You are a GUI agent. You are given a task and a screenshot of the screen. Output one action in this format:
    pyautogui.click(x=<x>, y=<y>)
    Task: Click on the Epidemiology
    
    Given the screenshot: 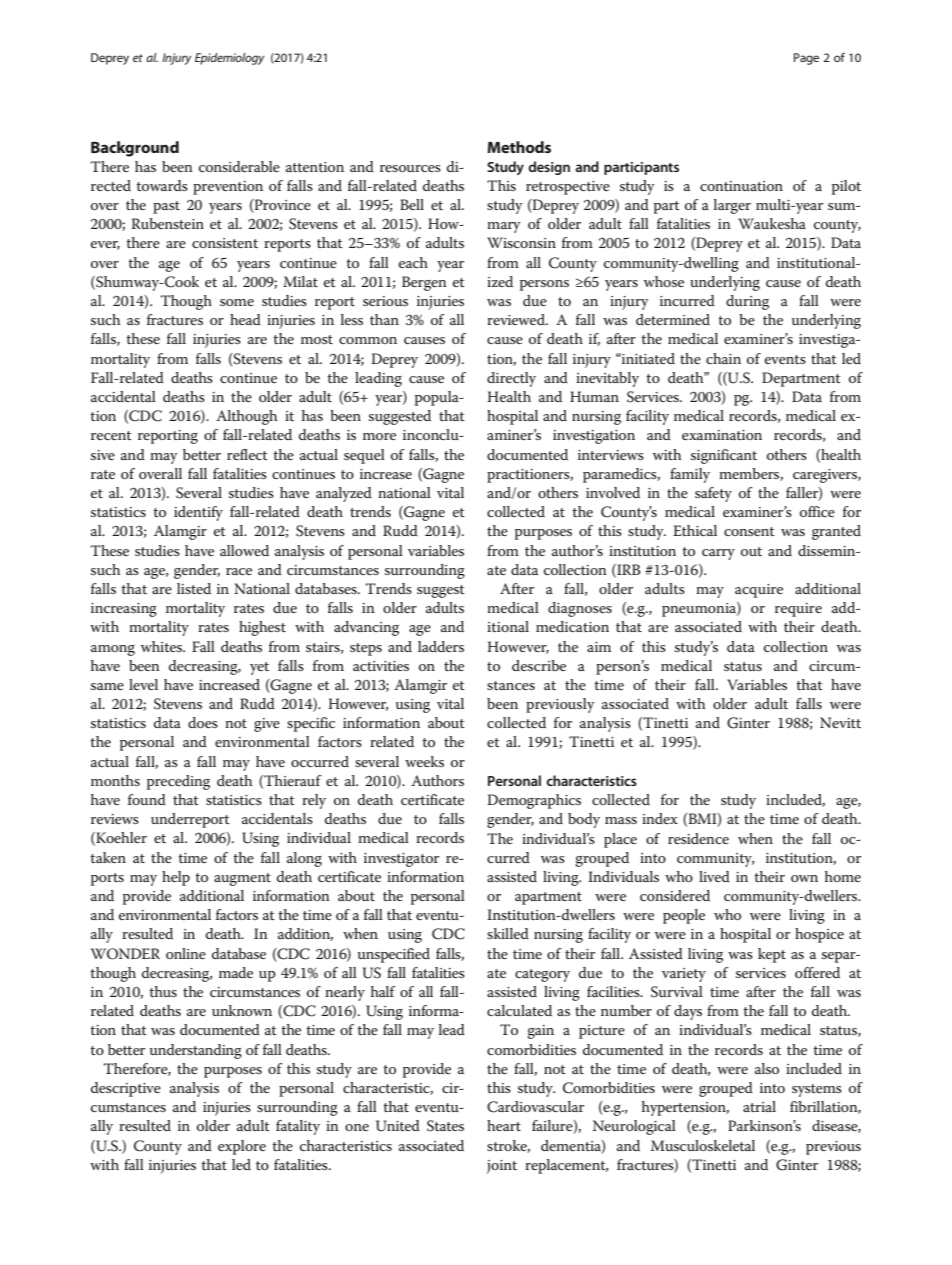 What is the action you would take?
    pyautogui.click(x=229, y=59)
